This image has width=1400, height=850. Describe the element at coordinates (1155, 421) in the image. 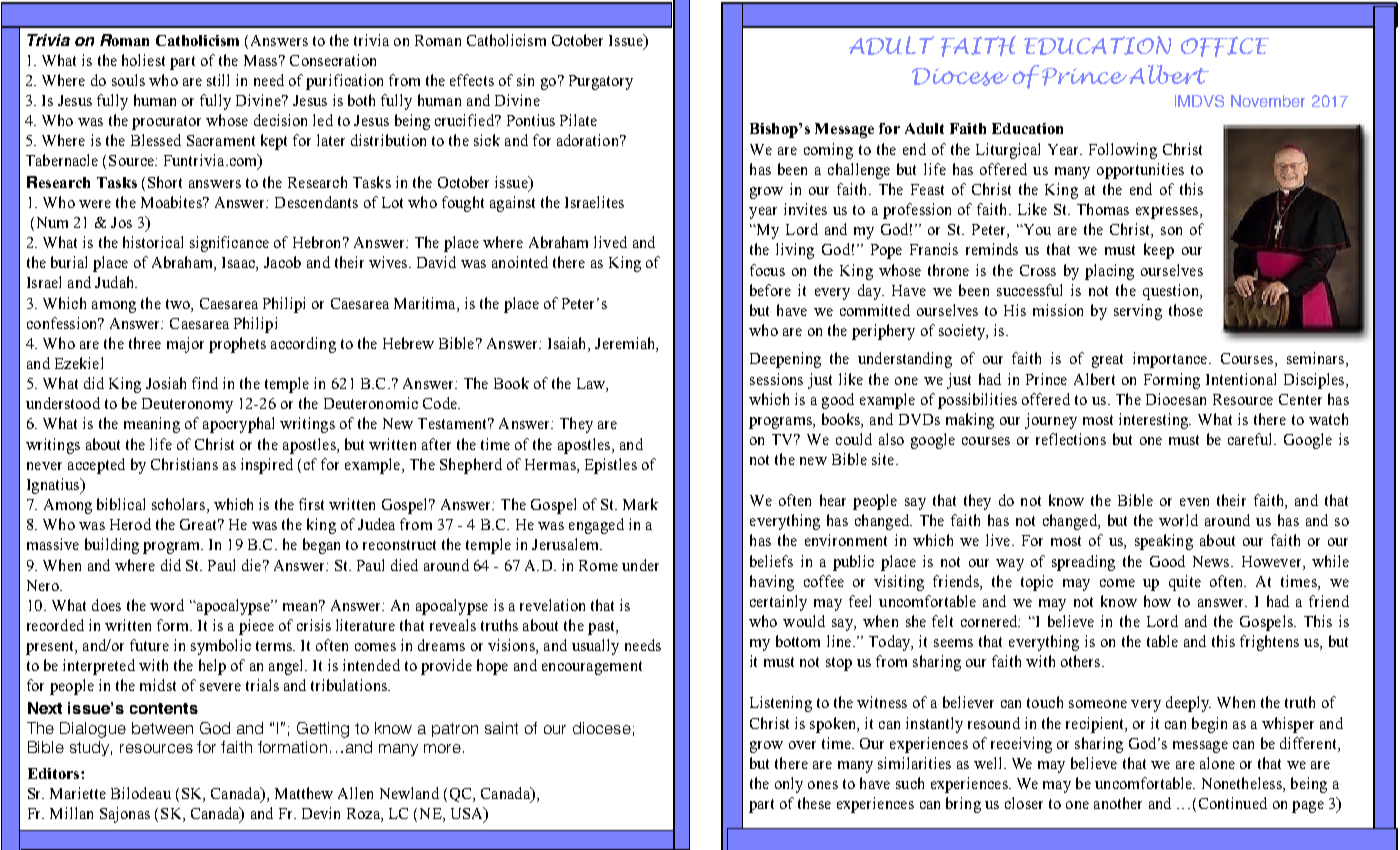

I see `interesting` at that location.
